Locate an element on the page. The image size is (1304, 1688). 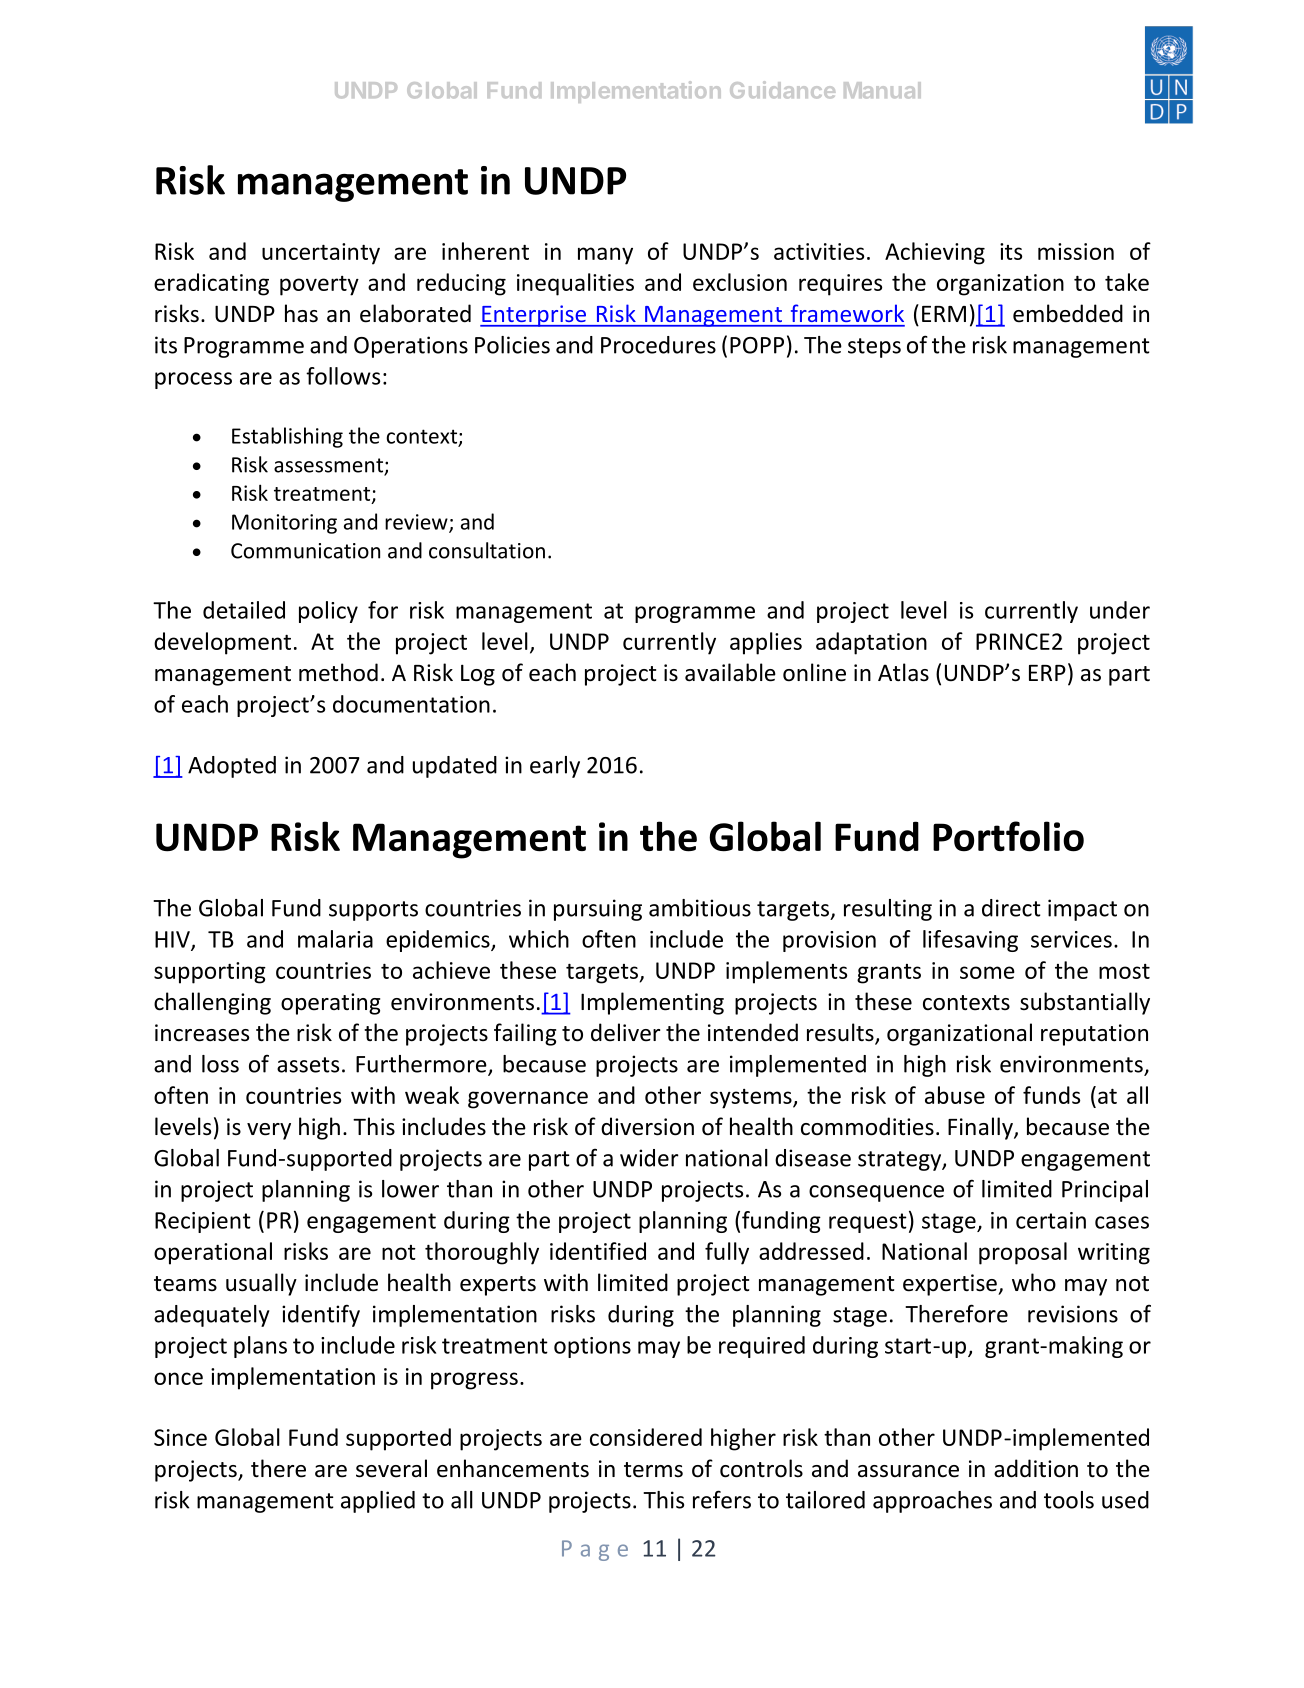
Manual is located at coordinates (882, 90).
